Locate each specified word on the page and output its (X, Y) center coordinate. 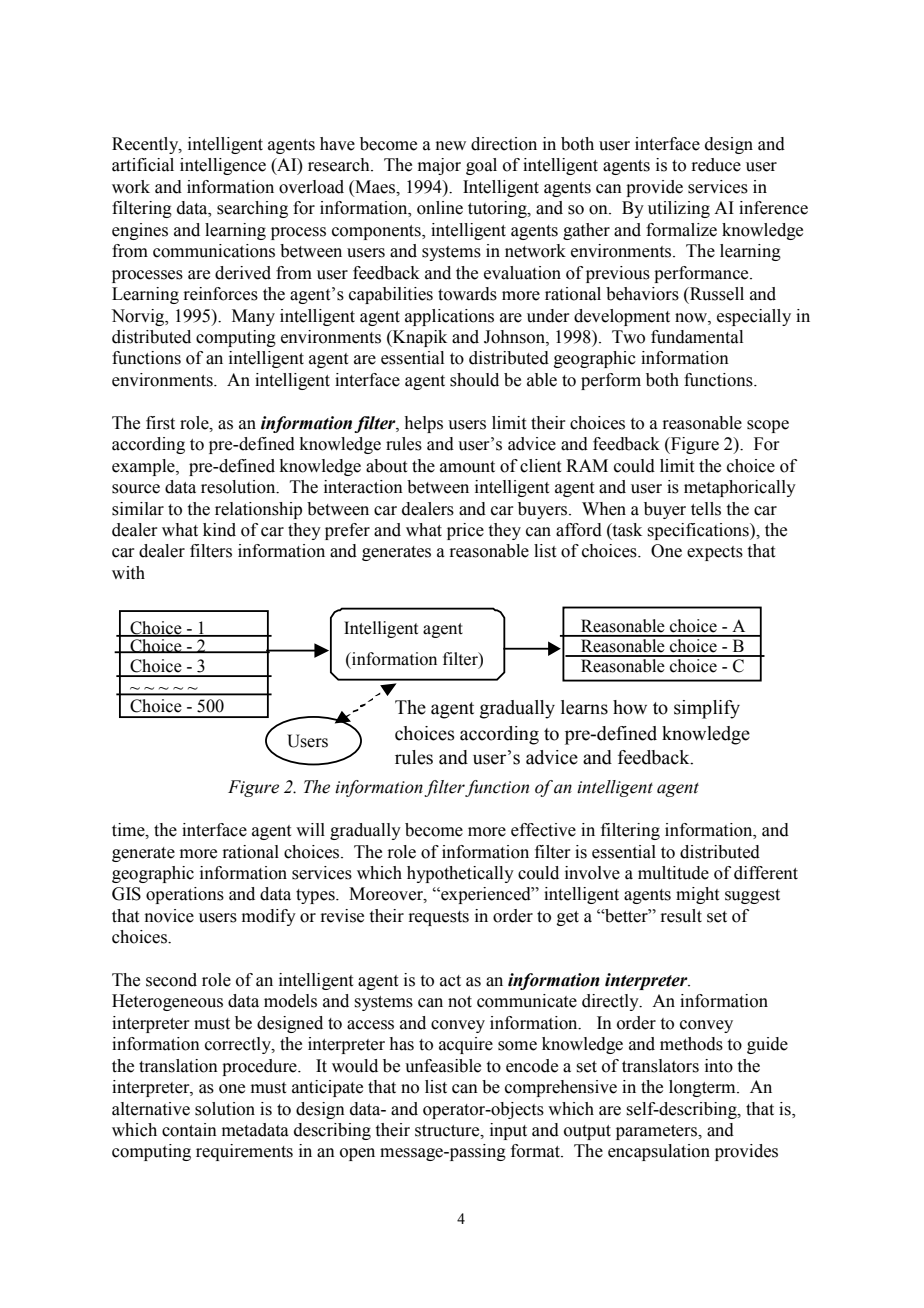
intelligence (223, 166)
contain (189, 1130)
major (439, 166)
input (508, 1131)
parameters (658, 1132)
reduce (716, 165)
